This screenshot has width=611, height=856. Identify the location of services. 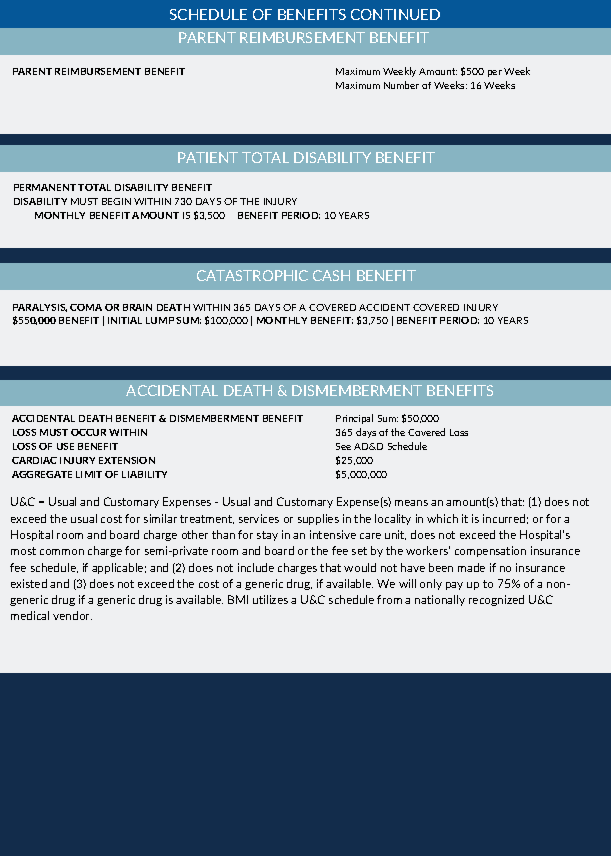
(259, 518).
